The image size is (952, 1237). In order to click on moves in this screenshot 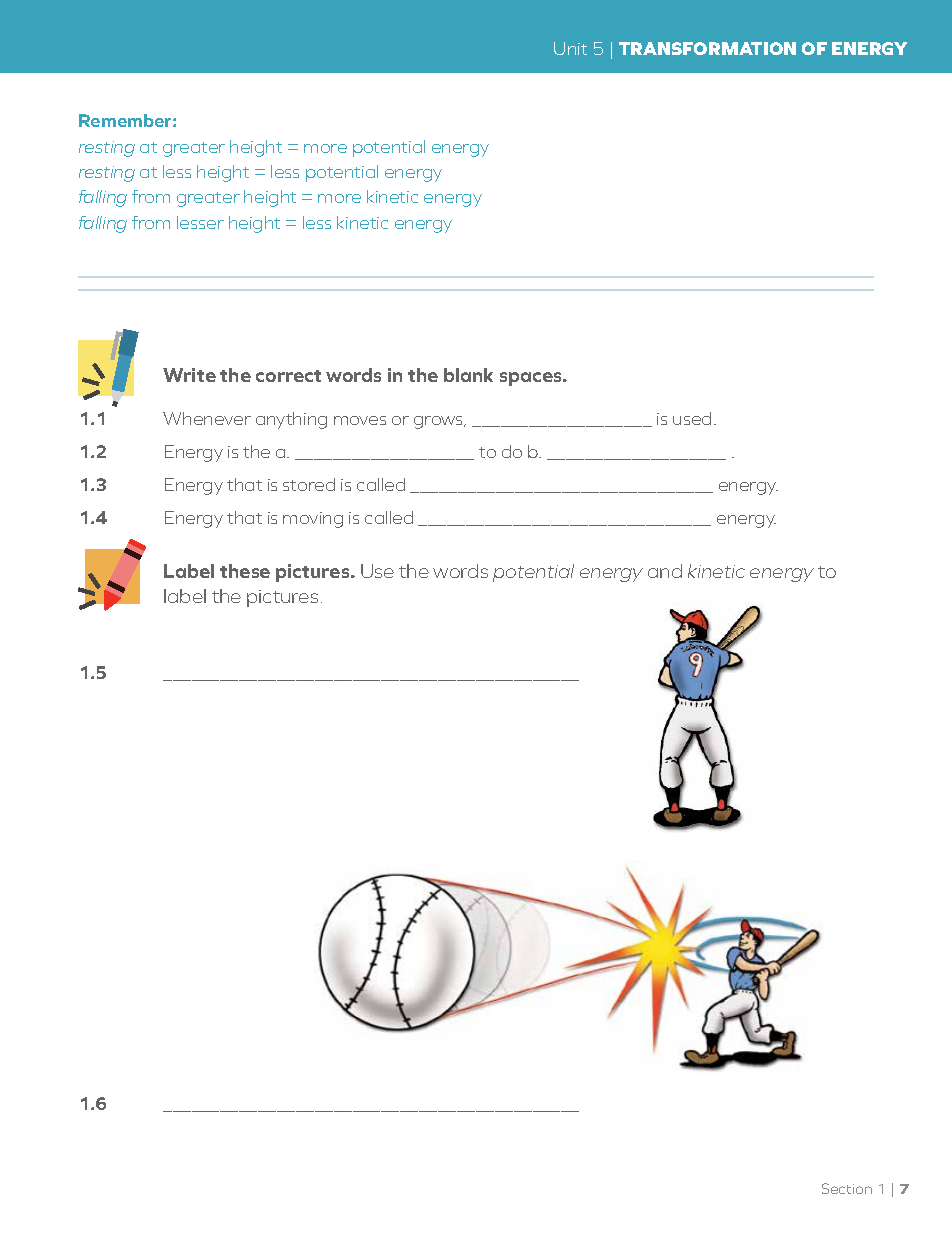, I will do `click(360, 420)`.
